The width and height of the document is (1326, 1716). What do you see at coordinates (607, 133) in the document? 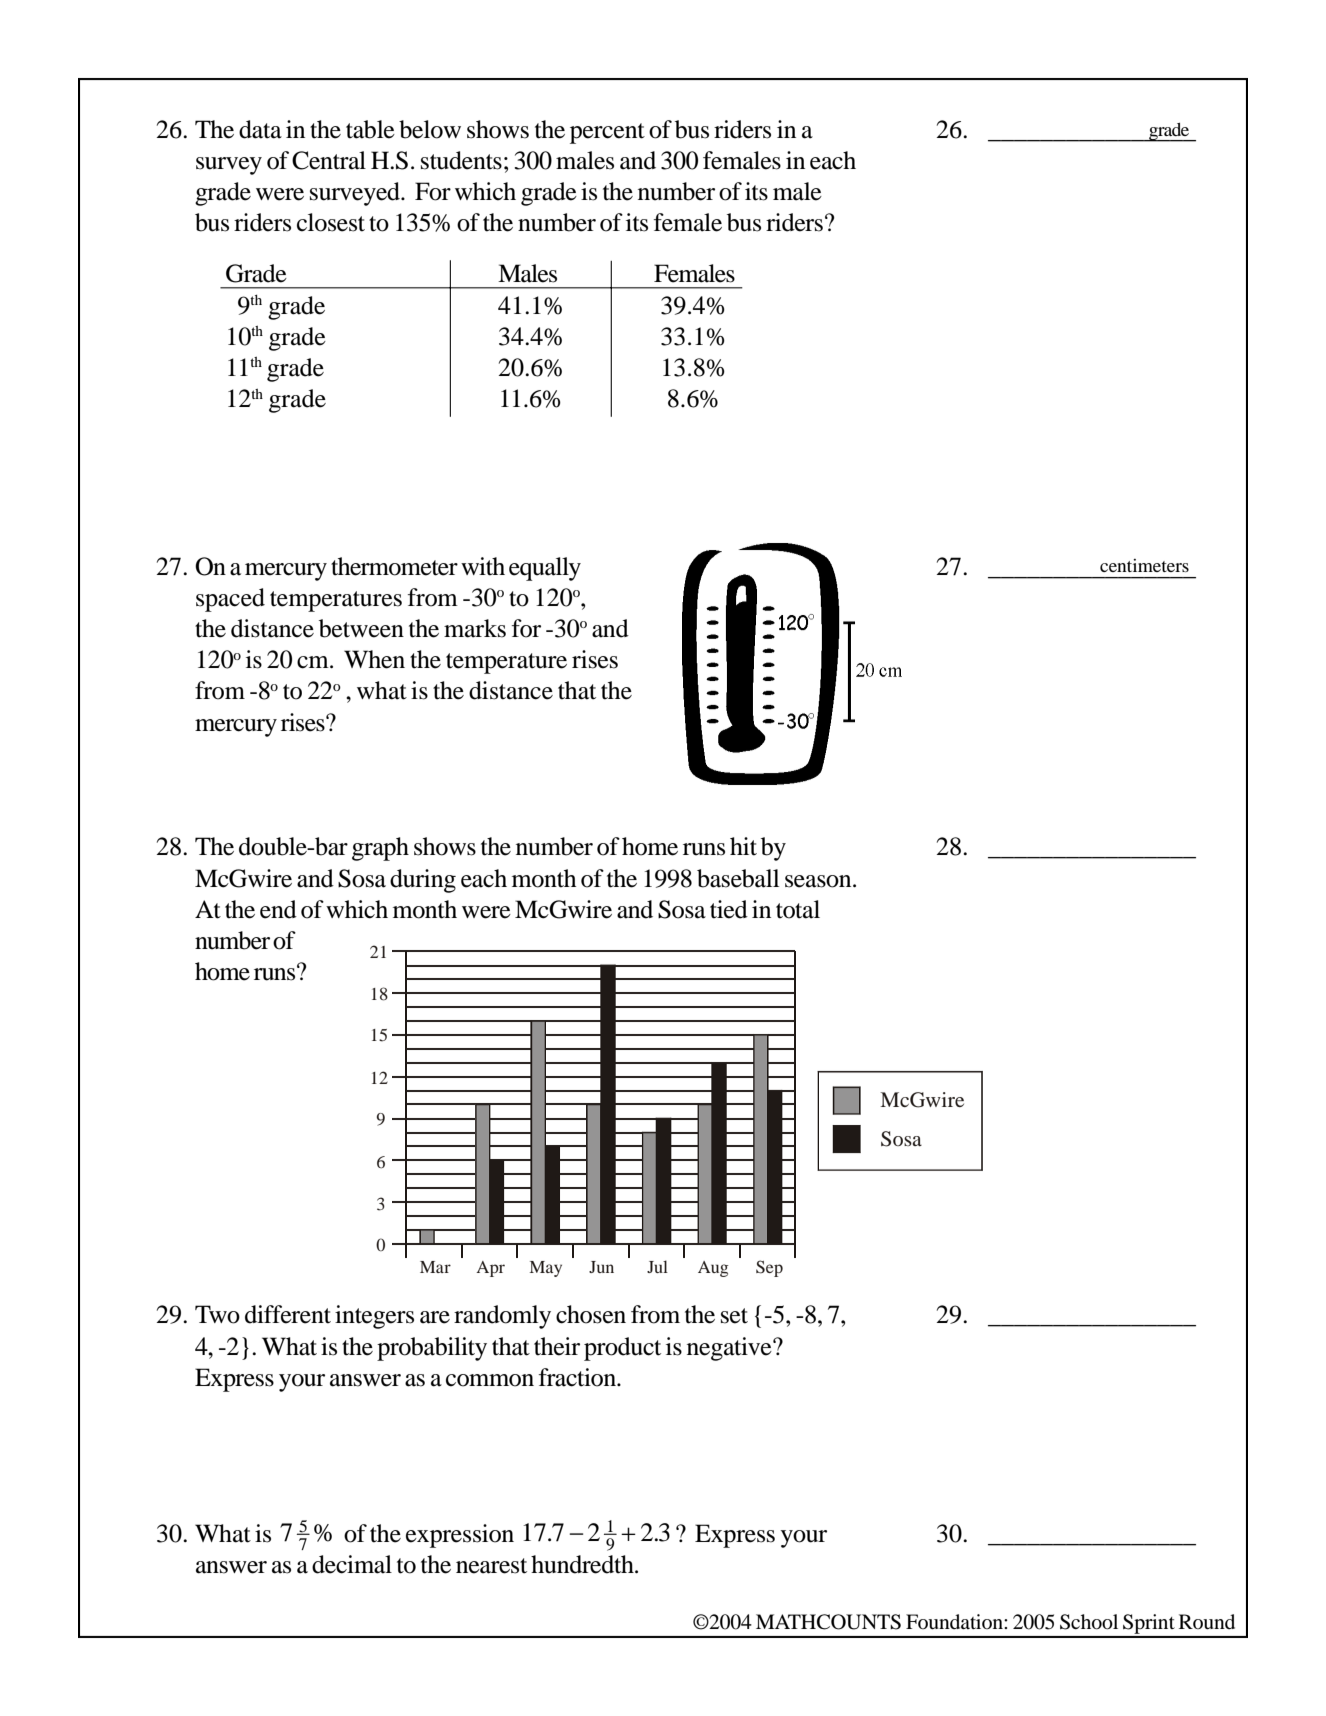
I see `percent` at bounding box center [607, 133].
